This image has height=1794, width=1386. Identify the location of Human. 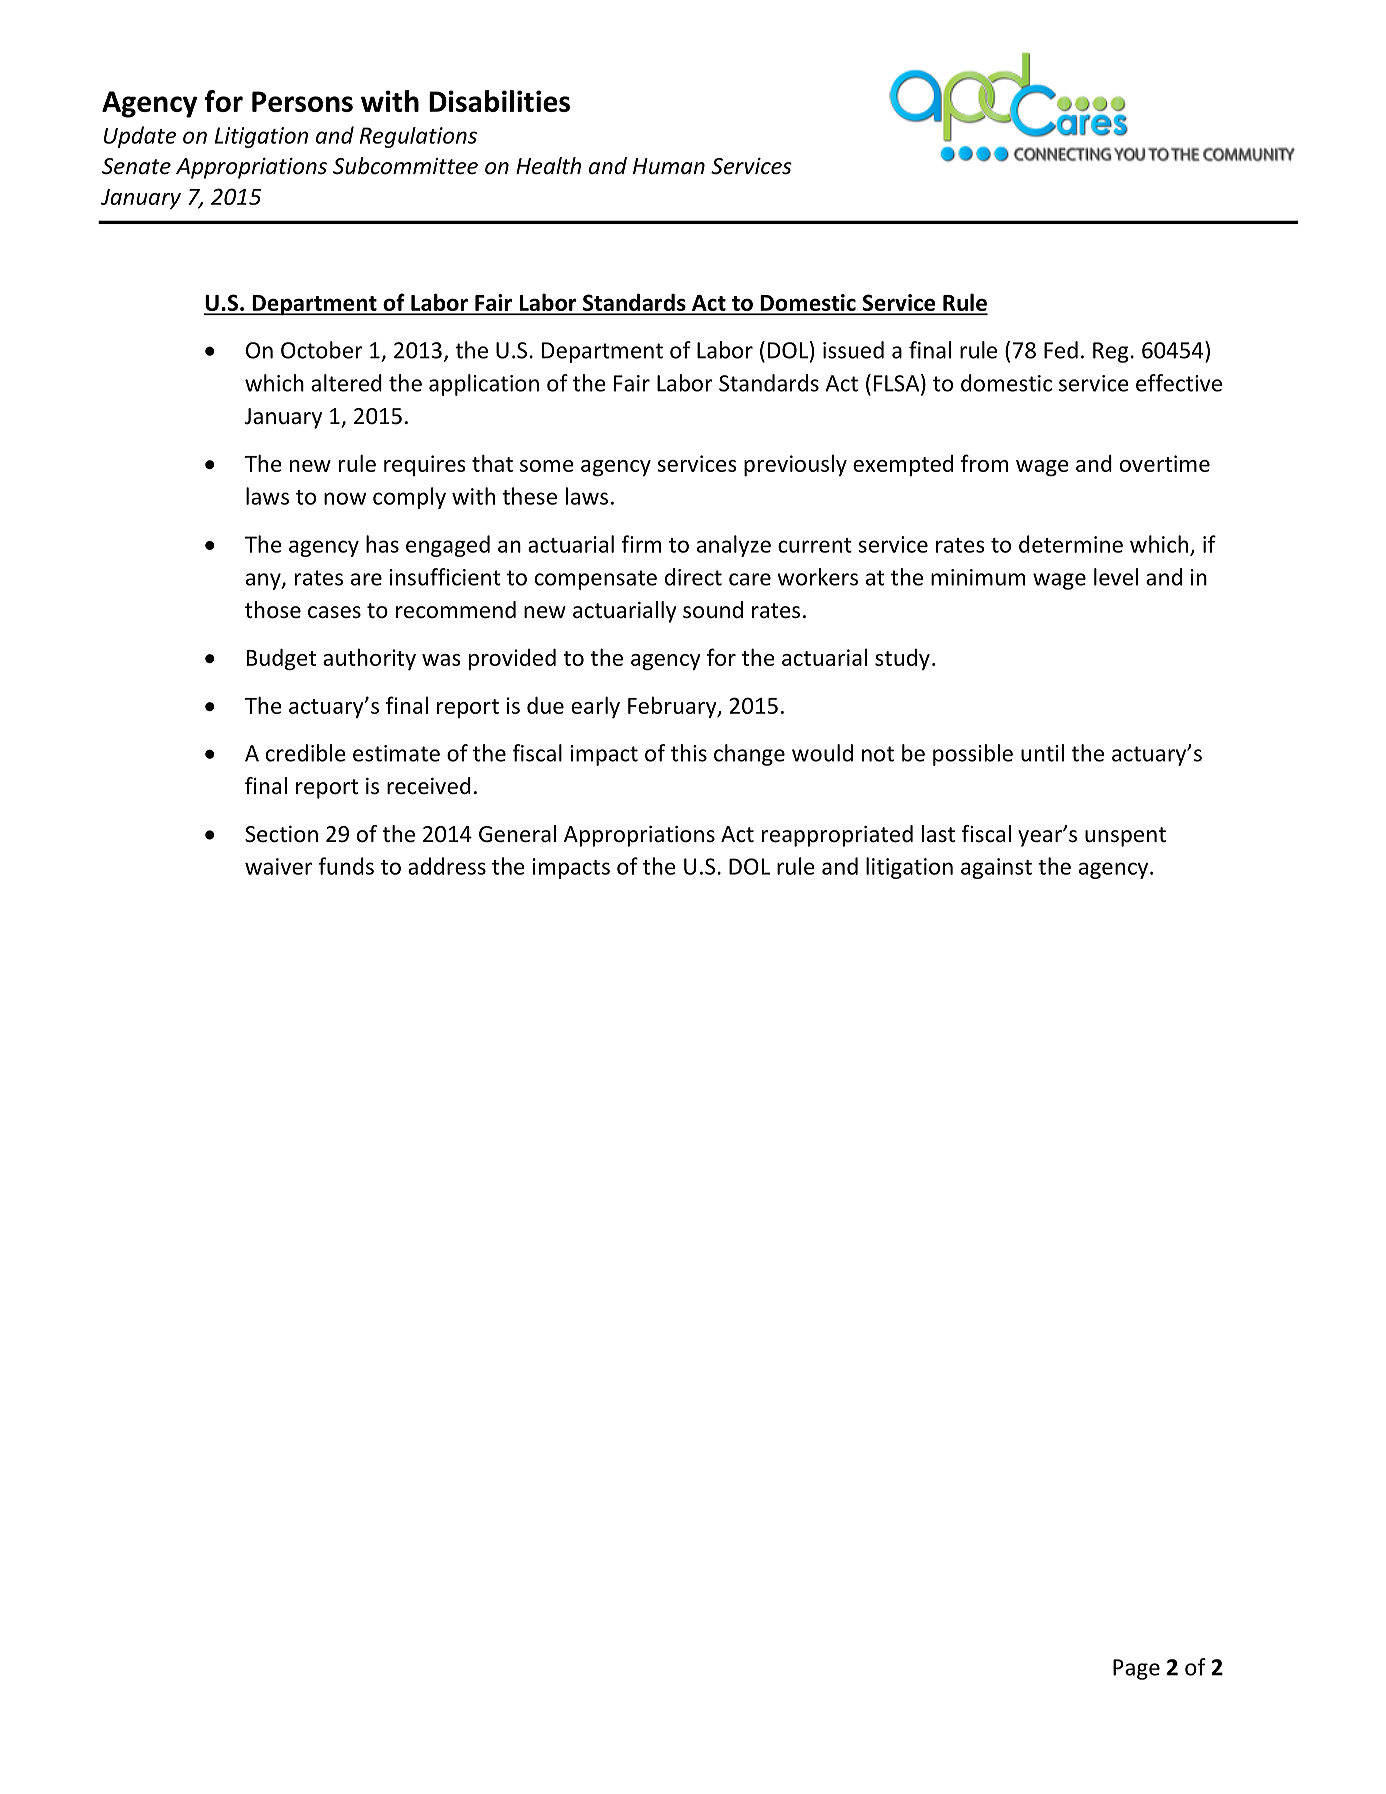
(669, 166).
